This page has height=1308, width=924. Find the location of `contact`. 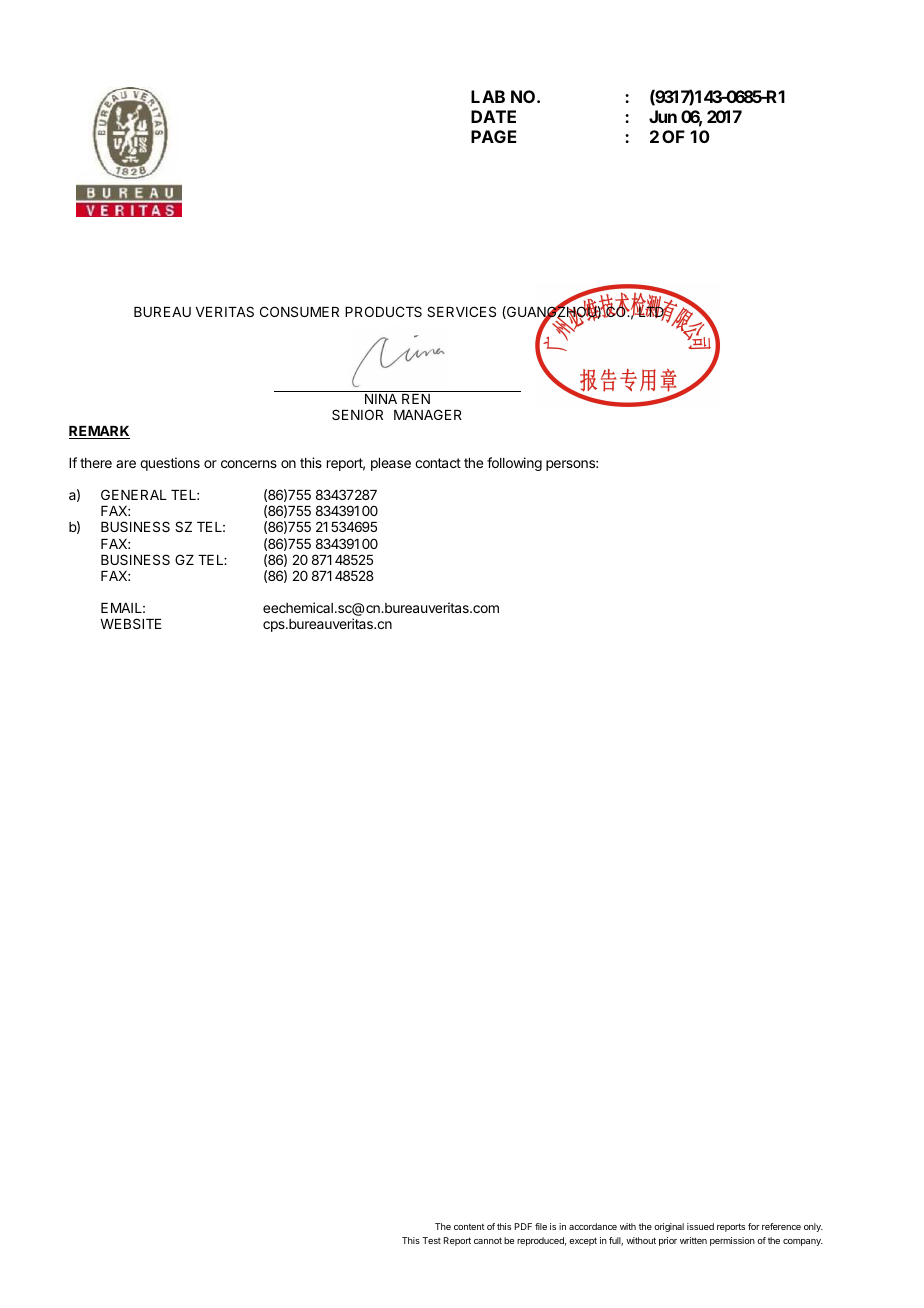

contact is located at coordinates (438, 463).
